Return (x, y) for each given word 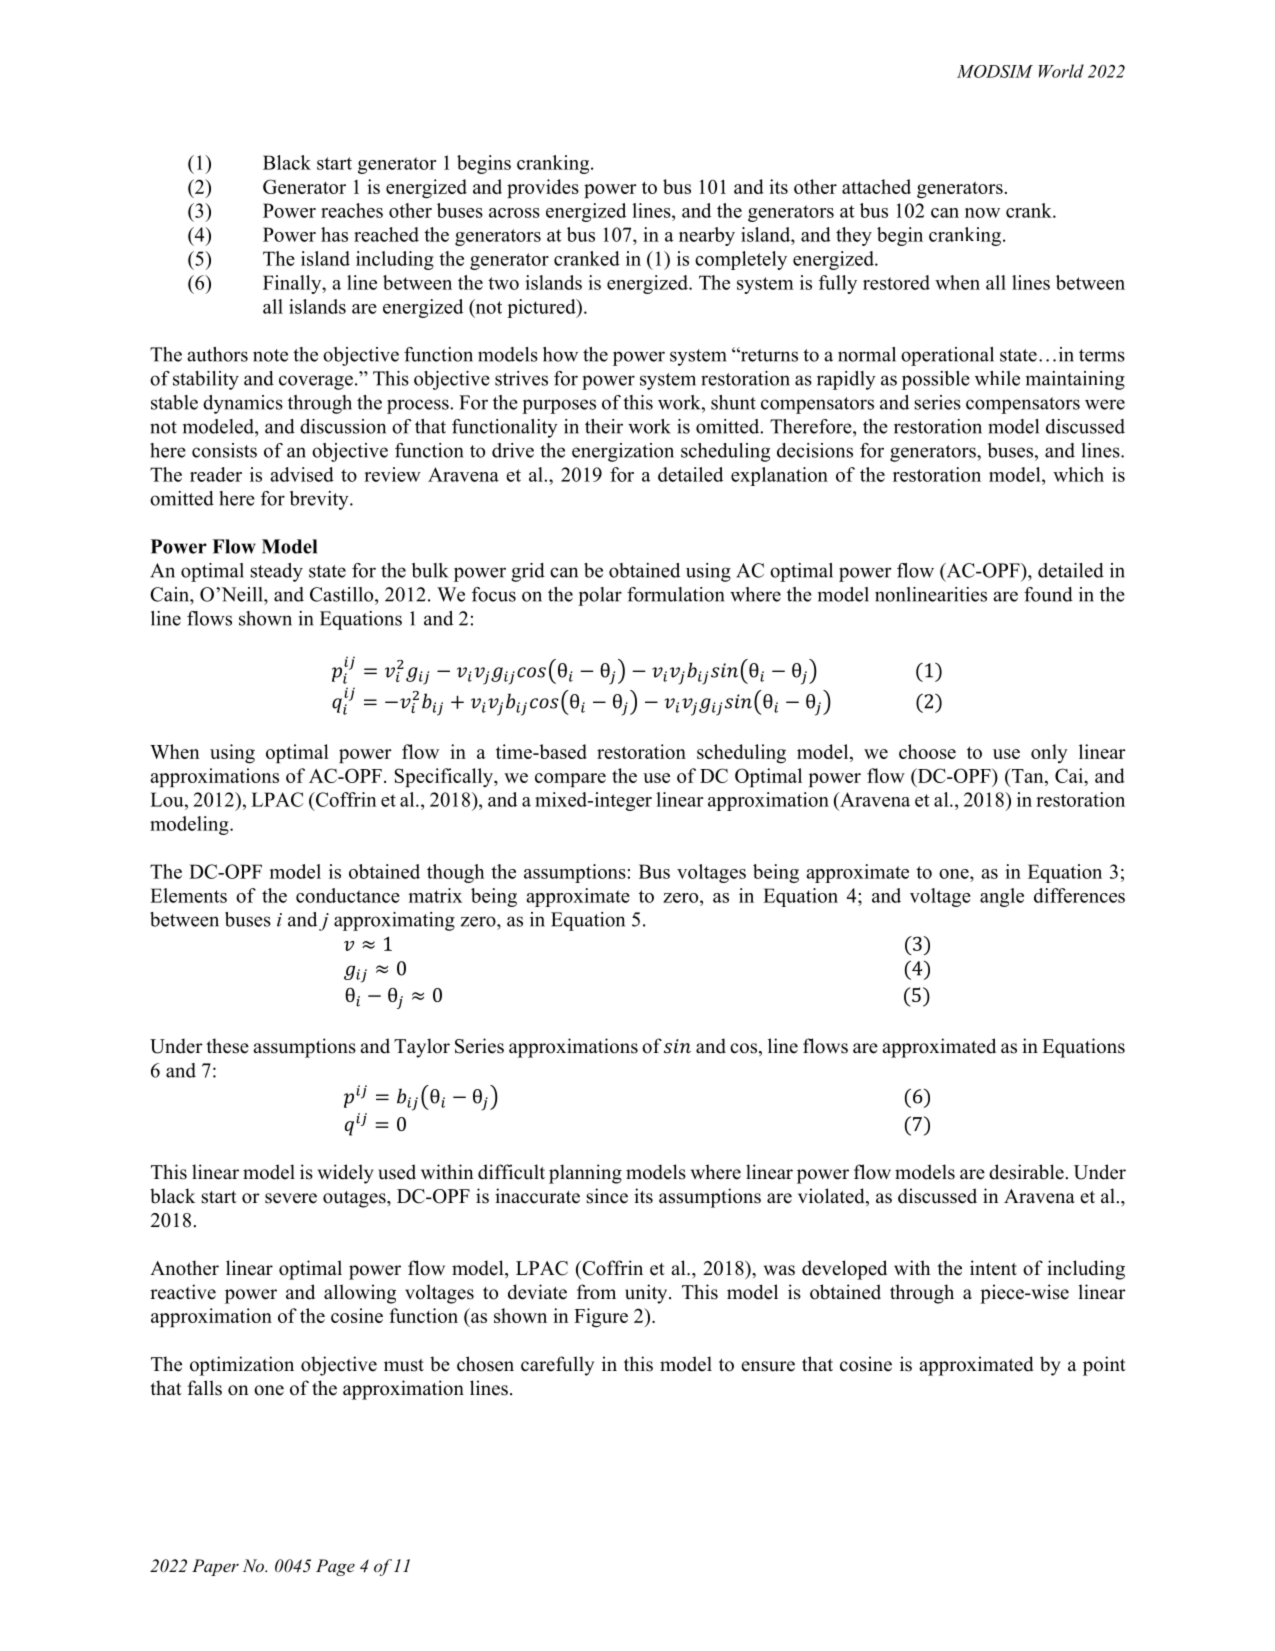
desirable (1026, 1172)
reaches (352, 210)
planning (585, 1174)
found (1048, 594)
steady (276, 572)
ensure (768, 1366)
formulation (676, 594)
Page (335, 1567)
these (227, 1046)
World (1061, 71)
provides (543, 188)
